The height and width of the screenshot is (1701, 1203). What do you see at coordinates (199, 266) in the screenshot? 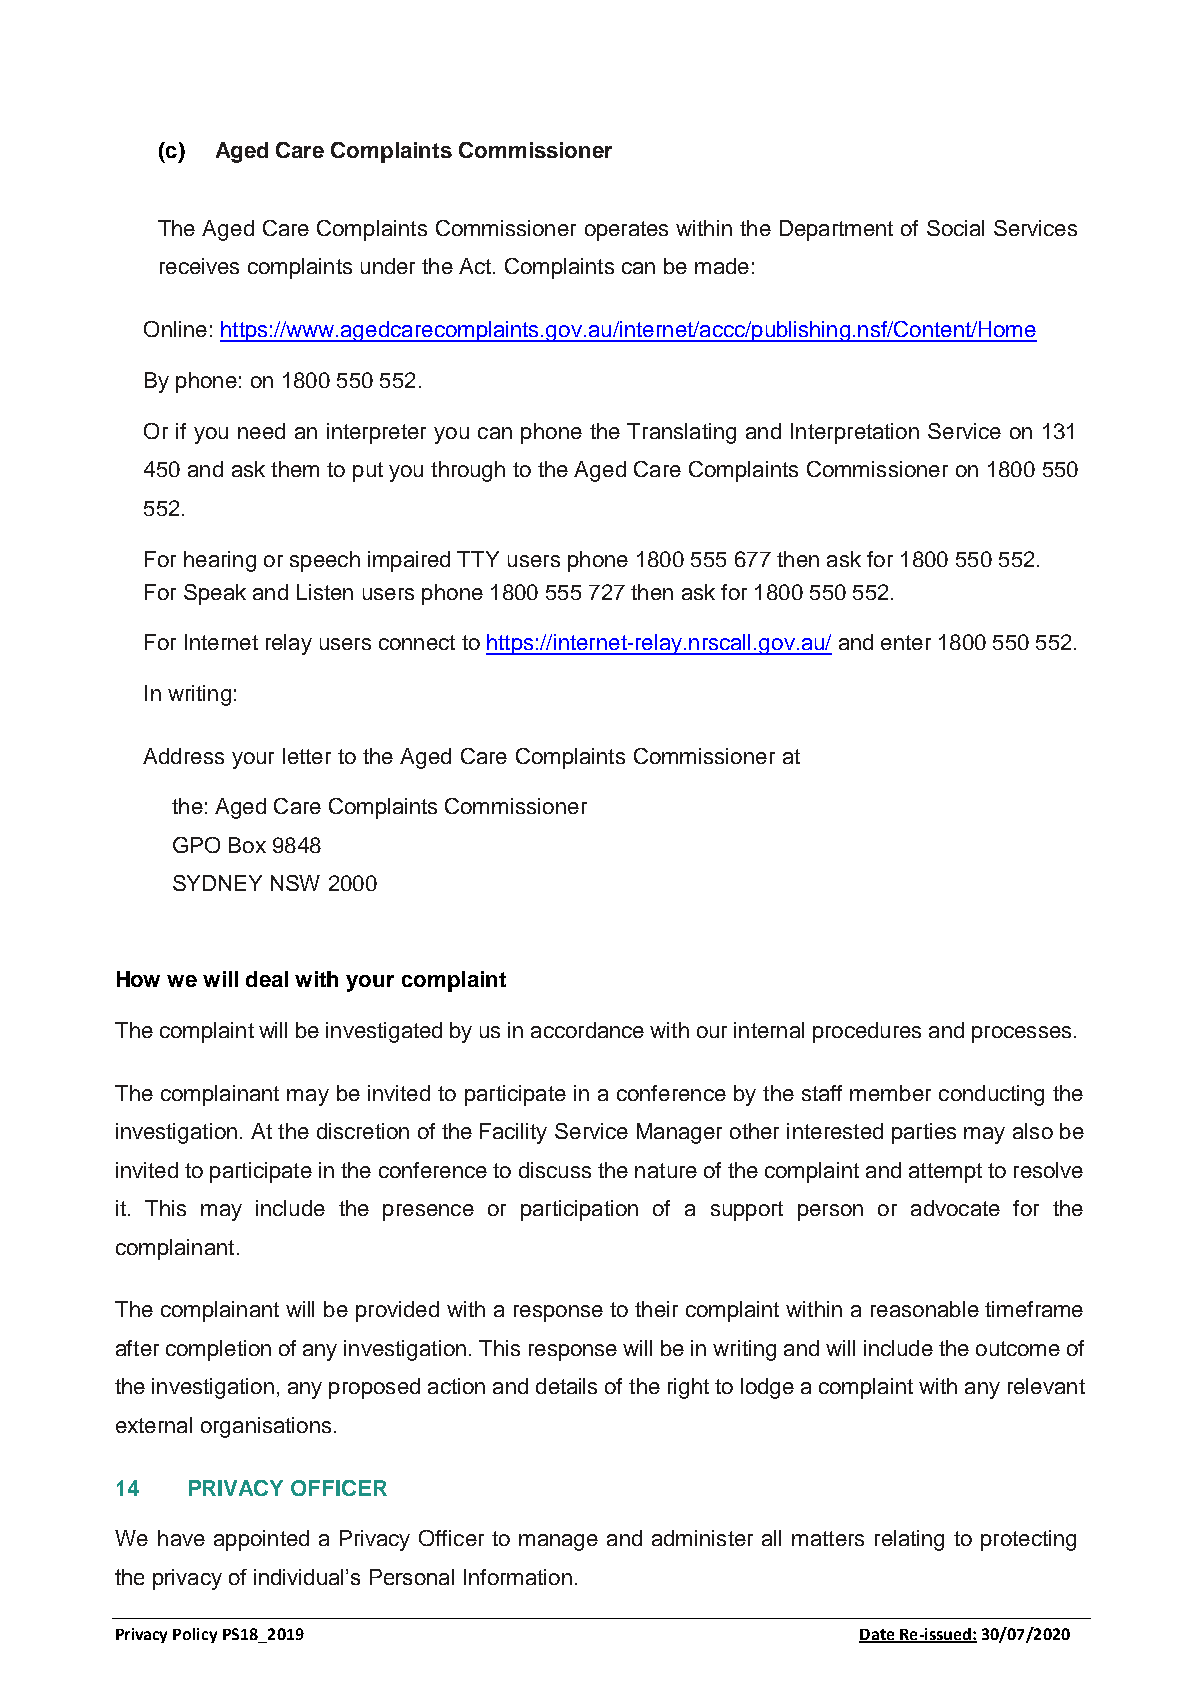
I see `receives` at bounding box center [199, 266].
